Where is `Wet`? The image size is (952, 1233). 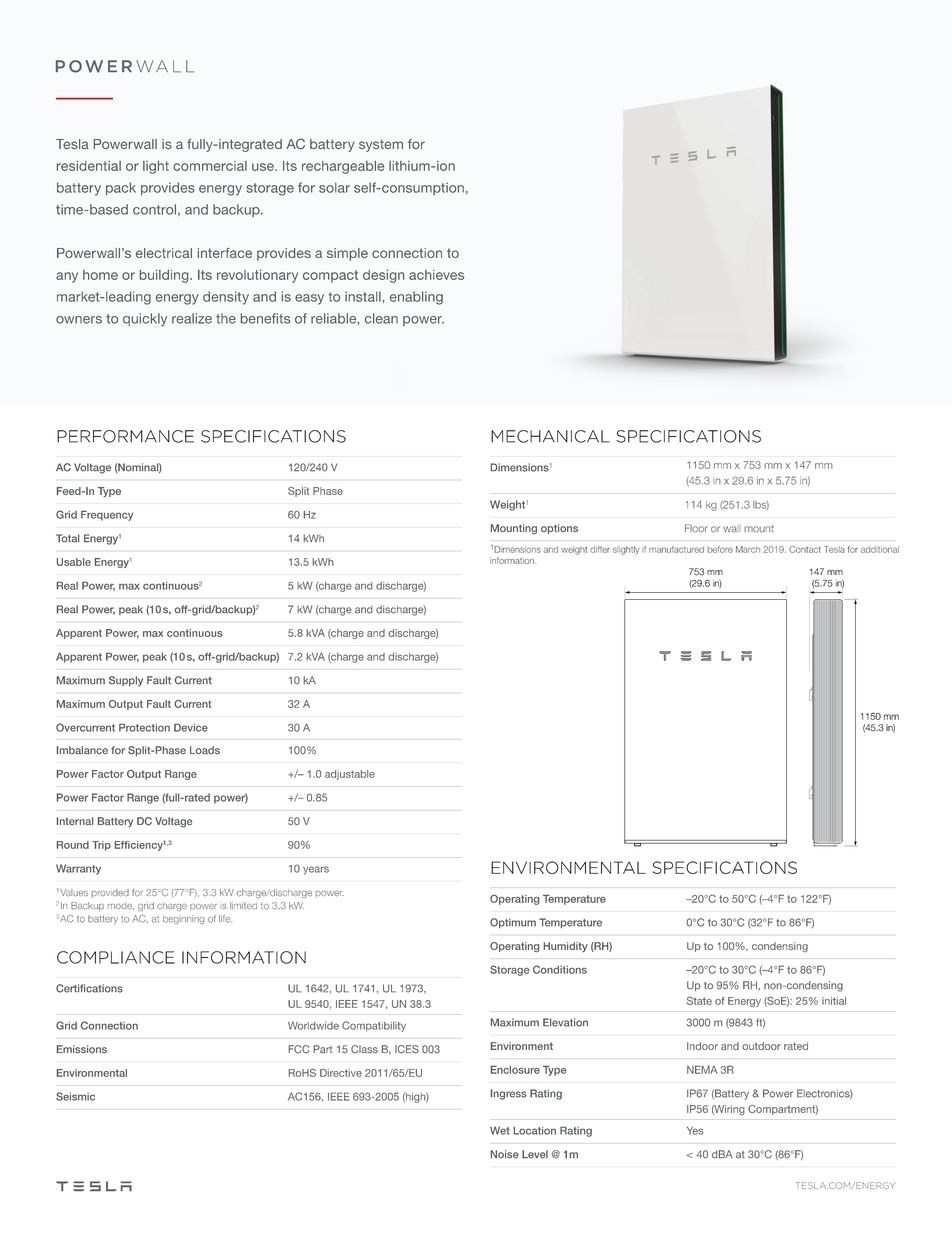
Wet is located at coordinates (500, 1131).
